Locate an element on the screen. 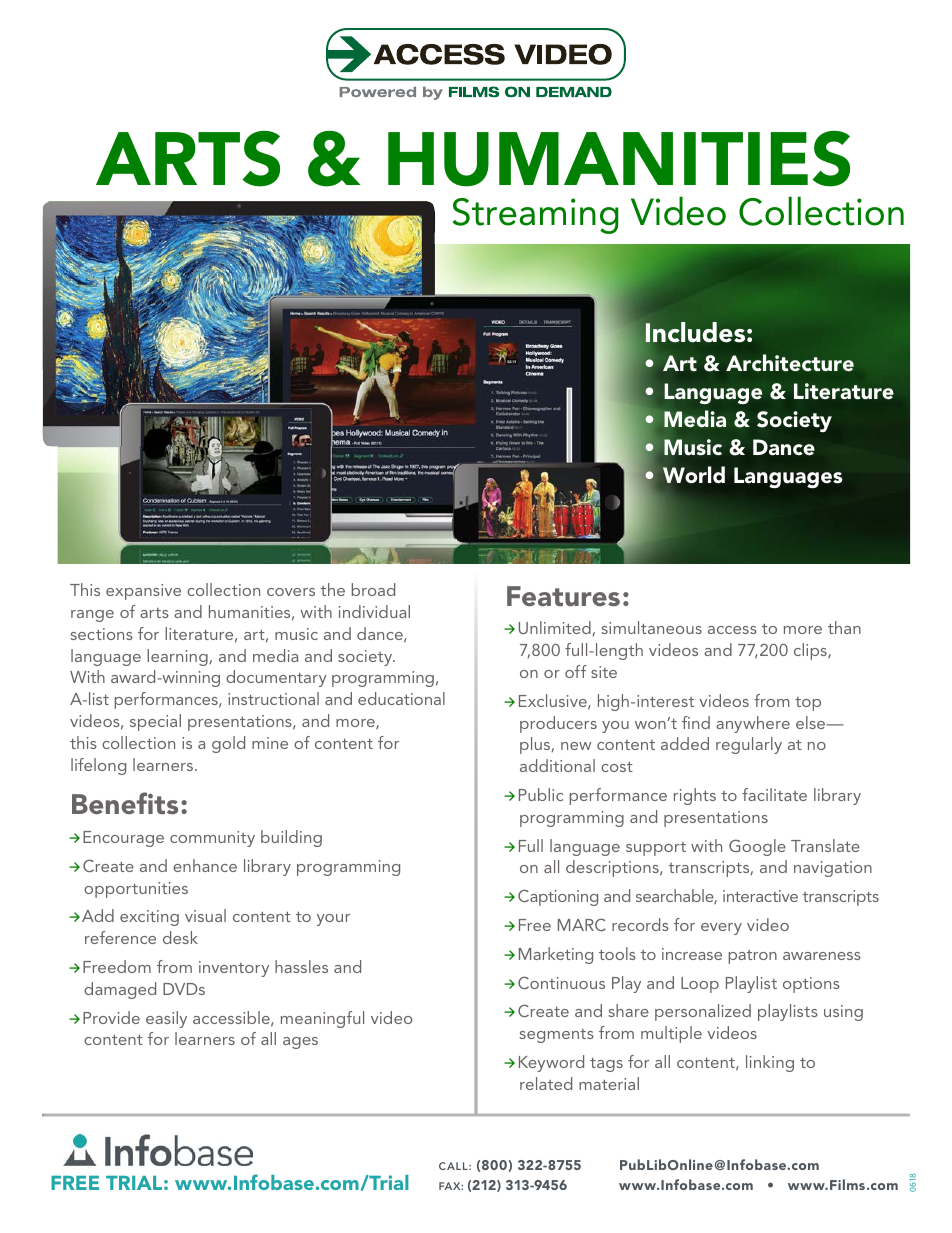  easily is located at coordinates (166, 1019).
